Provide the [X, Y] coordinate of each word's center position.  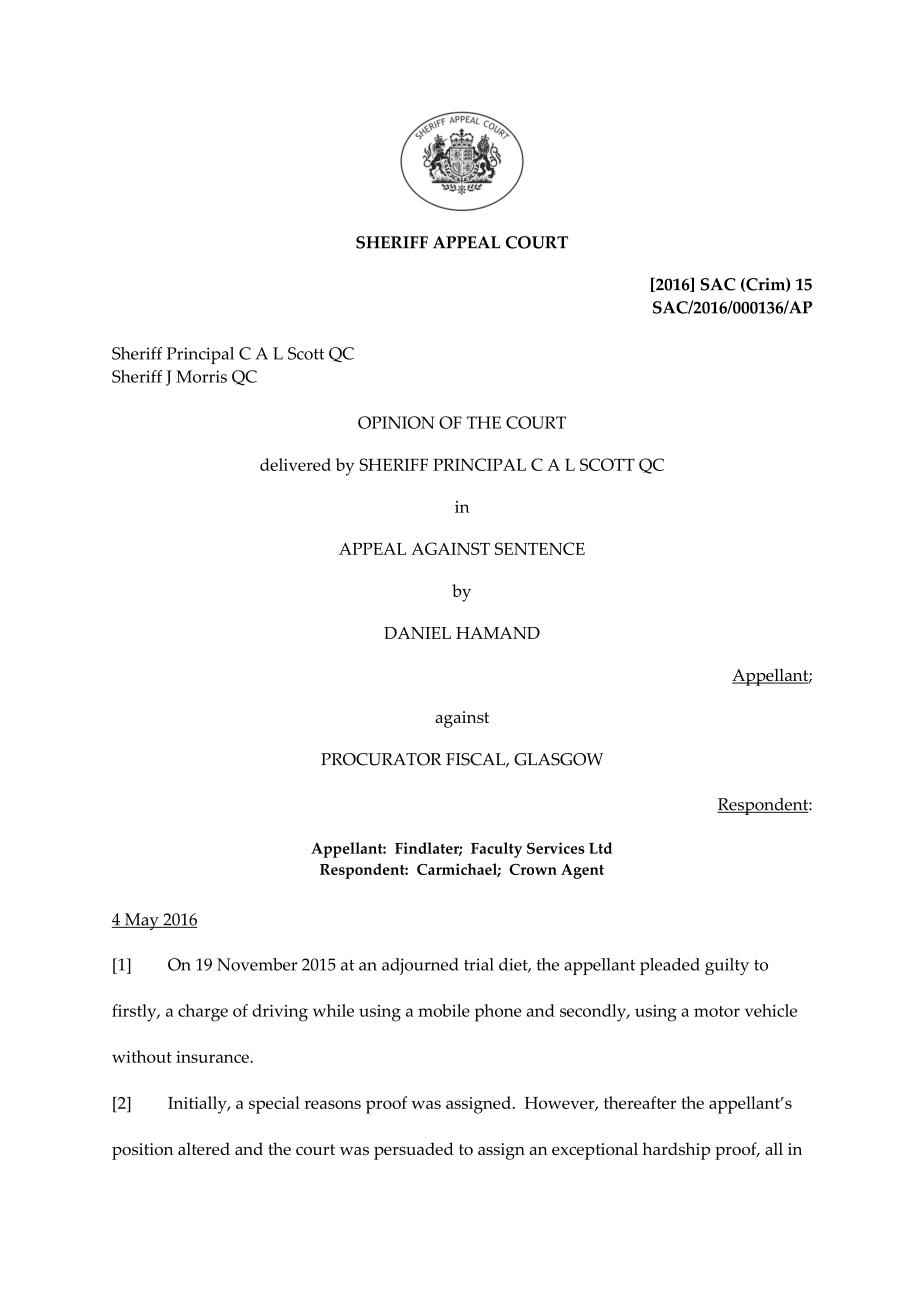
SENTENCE [540, 548]
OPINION [396, 422]
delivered [295, 464]
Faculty [496, 850]
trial [479, 964]
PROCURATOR [381, 759]
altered [204, 1148]
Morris [201, 376]
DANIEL [417, 633]
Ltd [600, 848]
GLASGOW [558, 759]
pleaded [670, 966]
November [257, 964]
